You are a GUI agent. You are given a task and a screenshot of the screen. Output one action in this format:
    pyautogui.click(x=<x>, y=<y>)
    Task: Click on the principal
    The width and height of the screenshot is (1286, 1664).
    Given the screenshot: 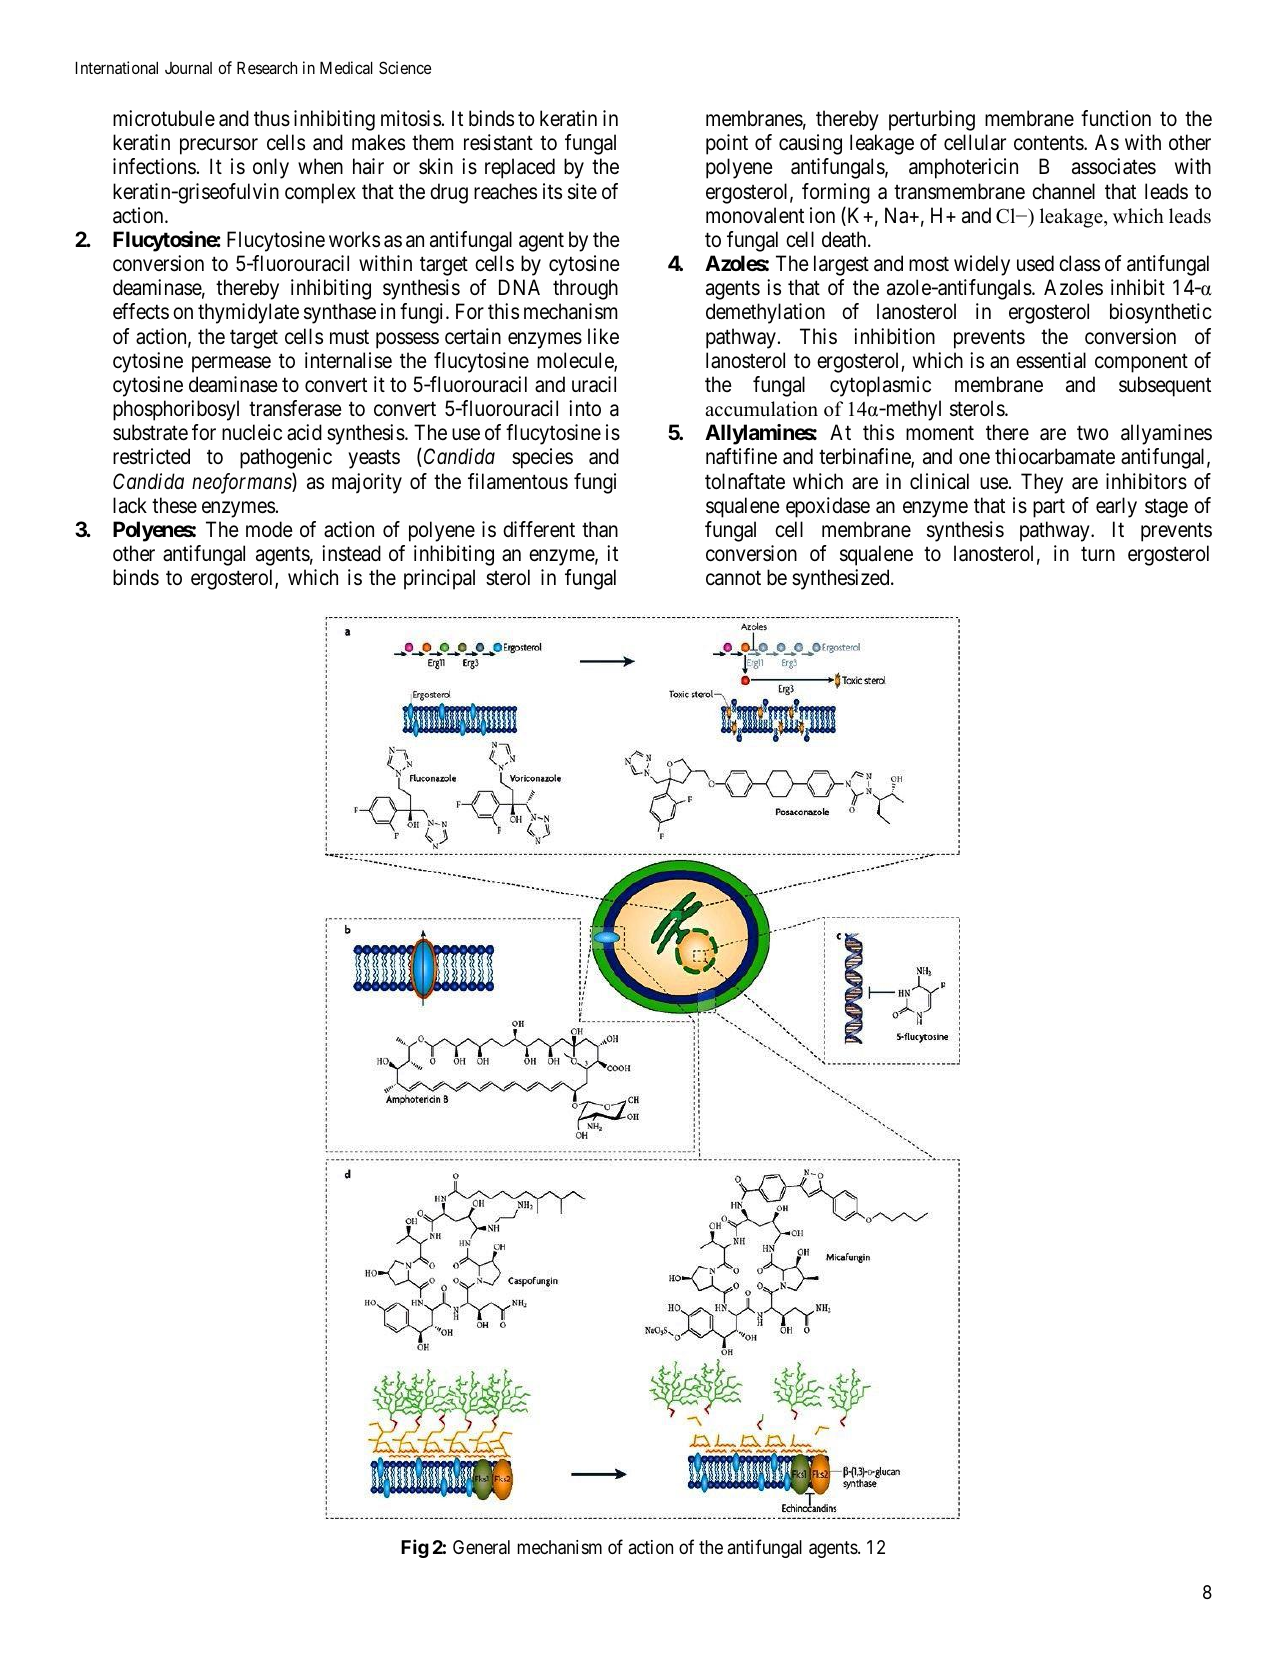 What is the action you would take?
    pyautogui.click(x=439, y=579)
